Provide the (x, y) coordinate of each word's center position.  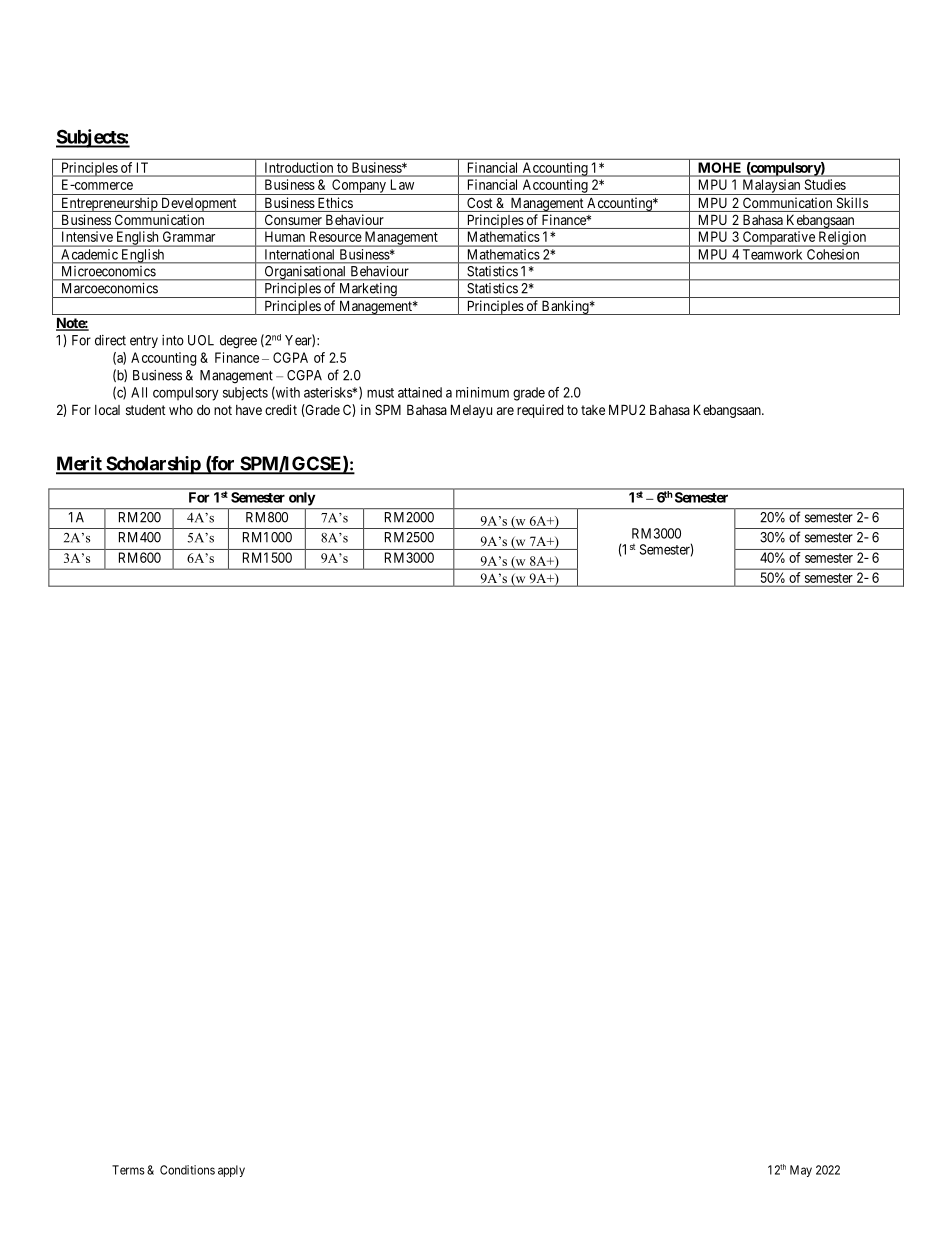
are (505, 411)
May (801, 1171)
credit (281, 409)
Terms (128, 1170)
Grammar (189, 236)
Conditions (187, 1170)
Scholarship (153, 465)
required (540, 411)
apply (231, 1171)
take (593, 410)
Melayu (471, 411)
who (181, 409)
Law (402, 184)
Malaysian (771, 187)
